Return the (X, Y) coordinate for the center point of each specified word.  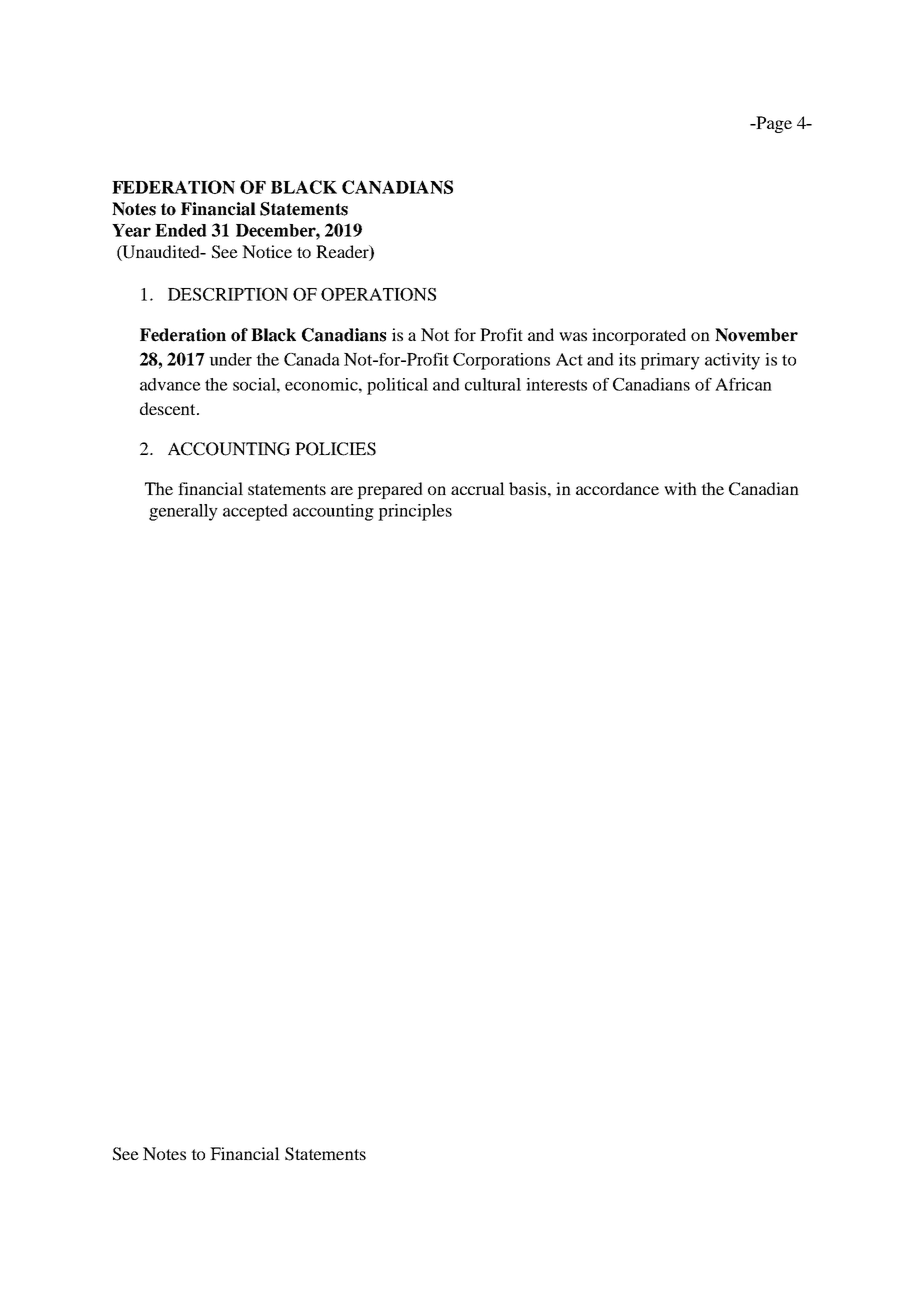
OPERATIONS (378, 294)
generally (183, 512)
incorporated (639, 336)
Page (773, 124)
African (743, 384)
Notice (267, 251)
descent (169, 408)
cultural (493, 384)
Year (131, 230)
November (756, 335)
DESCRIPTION (228, 294)
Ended (181, 230)
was (573, 336)
